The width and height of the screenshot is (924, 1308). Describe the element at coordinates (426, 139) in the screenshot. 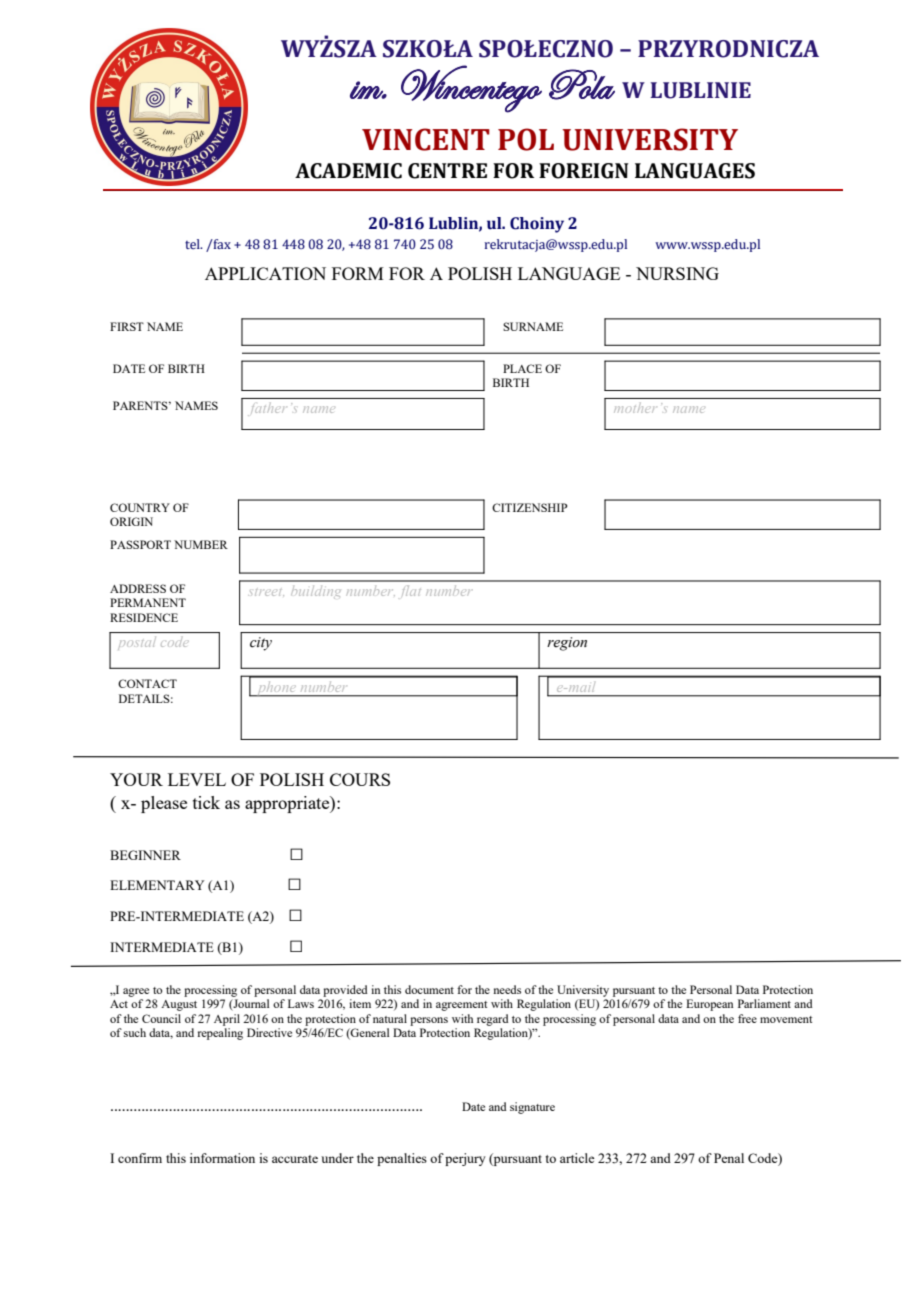

I see `VINCENT` at that location.
